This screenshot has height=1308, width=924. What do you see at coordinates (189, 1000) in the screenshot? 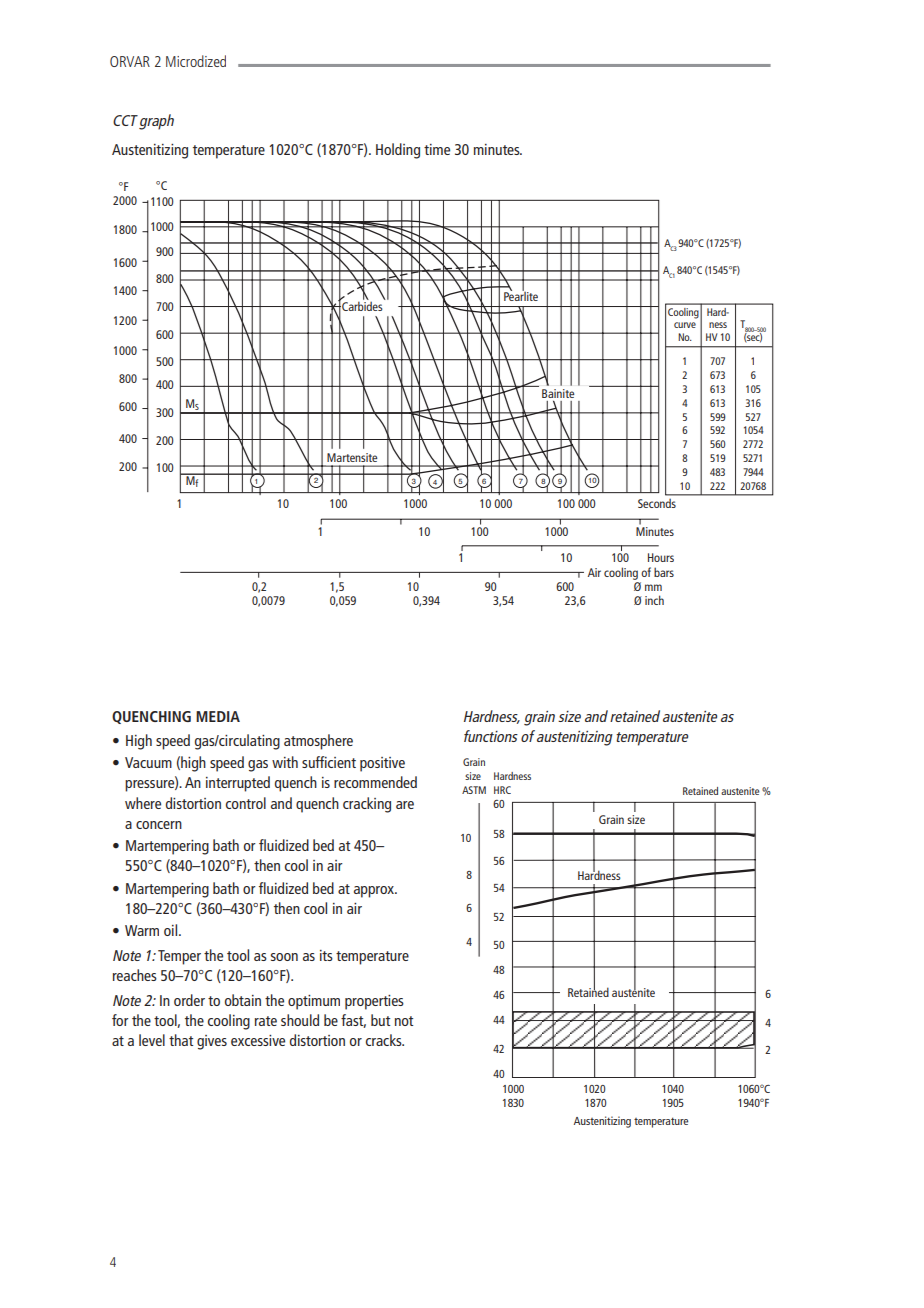
I see `order` at bounding box center [189, 1000].
